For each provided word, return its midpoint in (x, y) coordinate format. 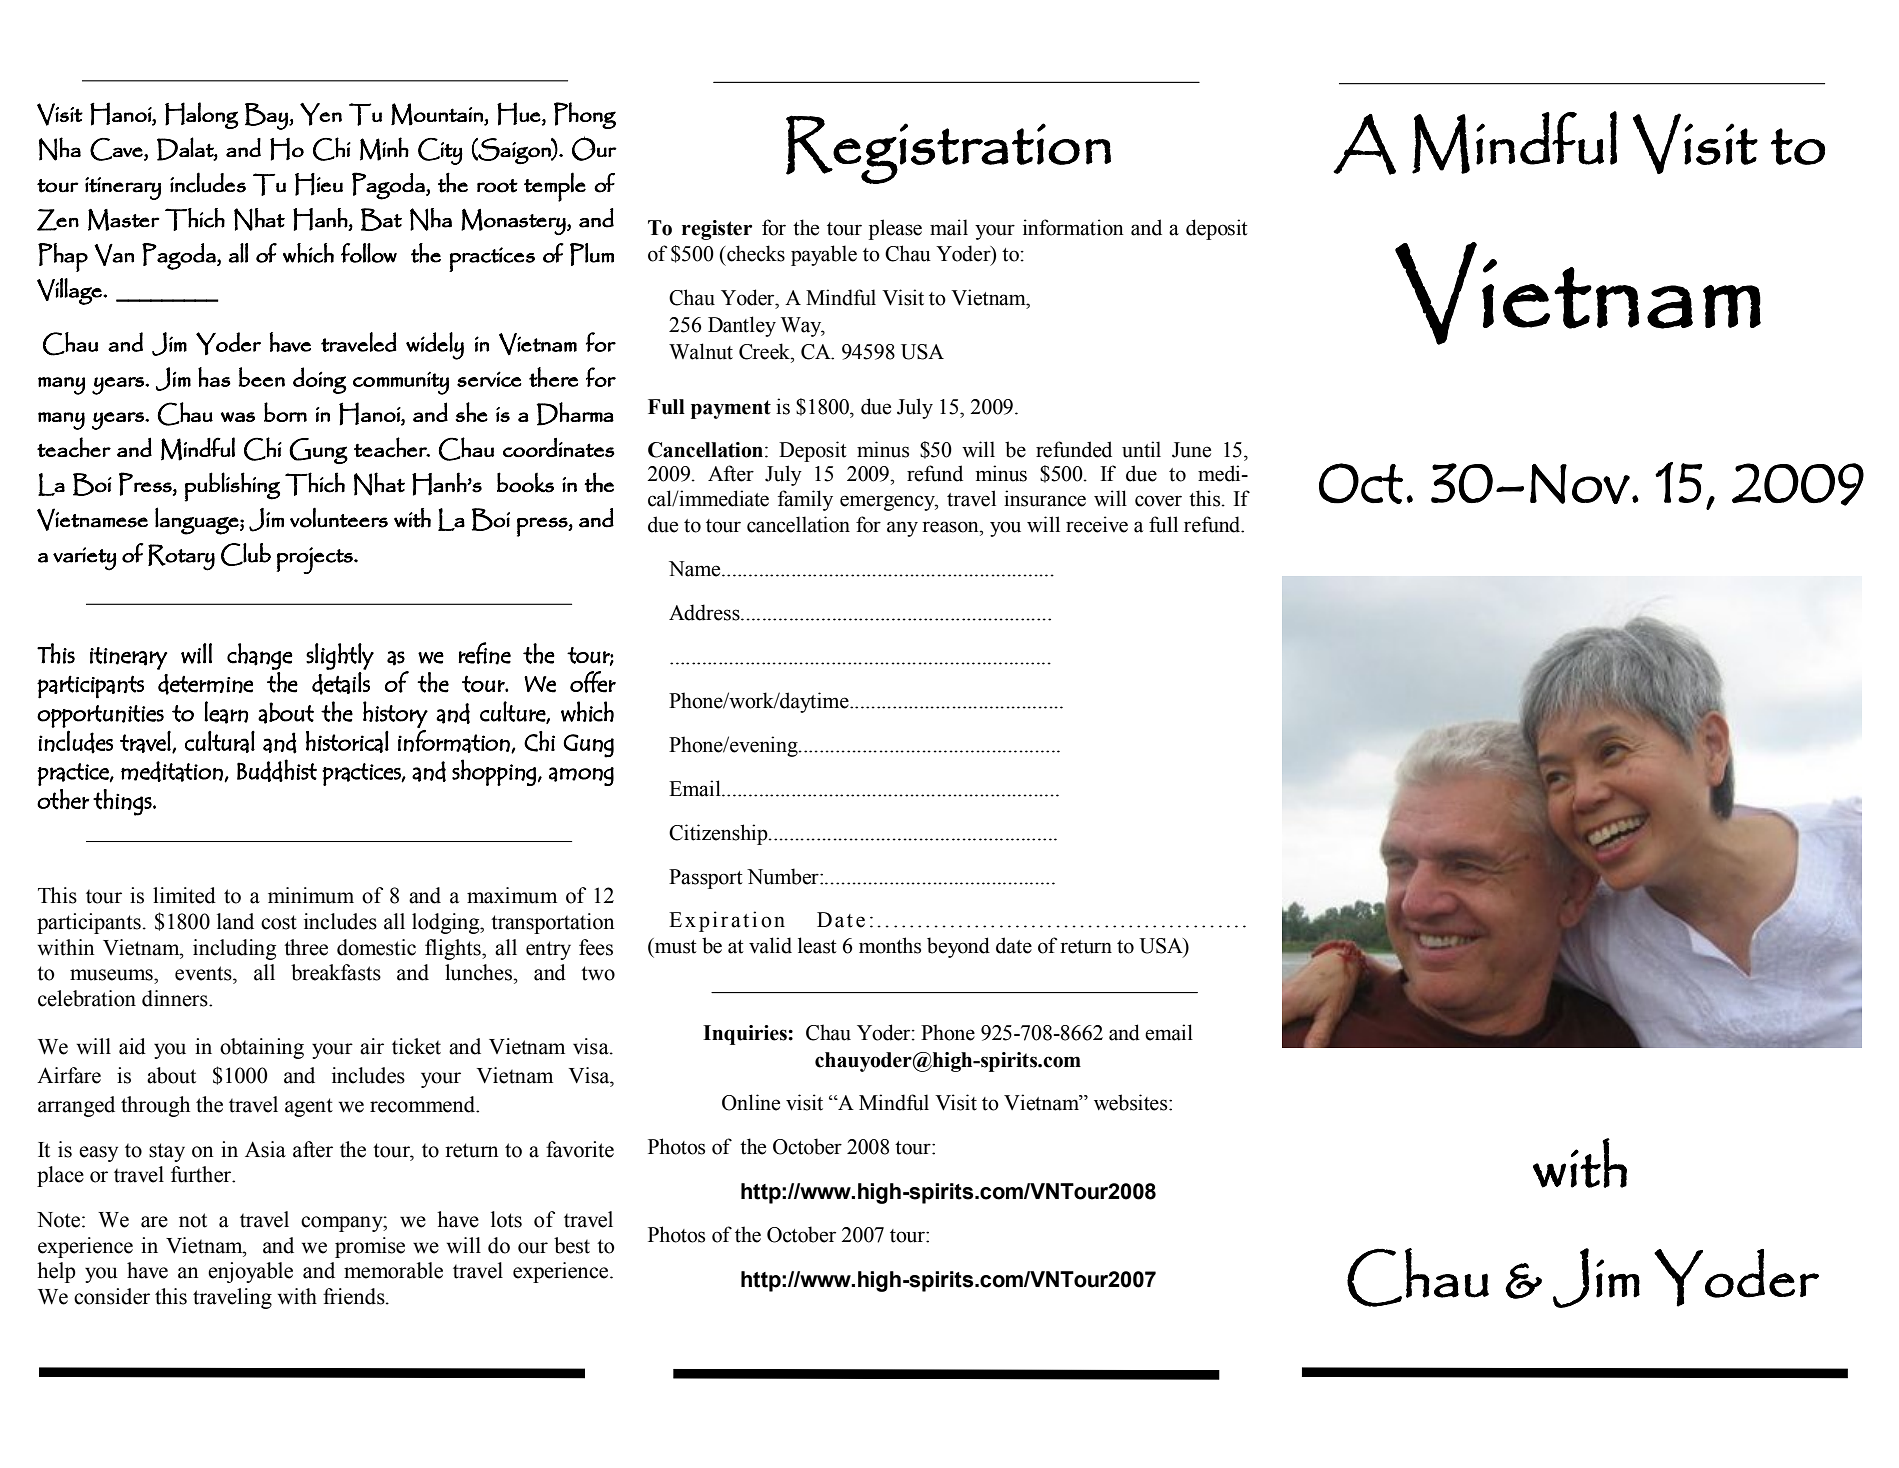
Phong (585, 115)
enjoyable (250, 1272)
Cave (117, 149)
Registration (948, 149)
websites (1132, 1102)
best (572, 1245)
